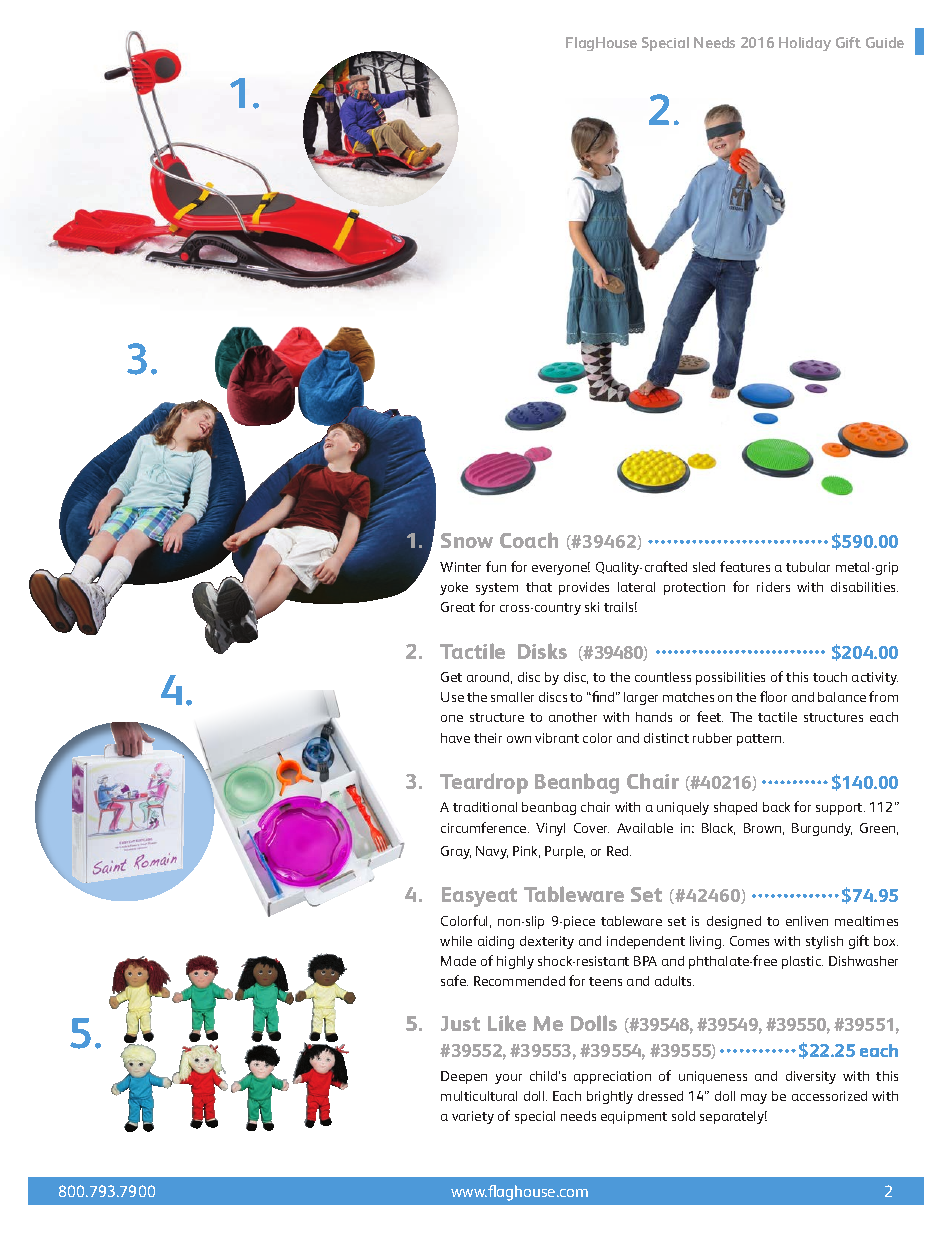 This document has height=1233, width=952. What do you see at coordinates (885, 42) in the document?
I see `Guide` at bounding box center [885, 42].
